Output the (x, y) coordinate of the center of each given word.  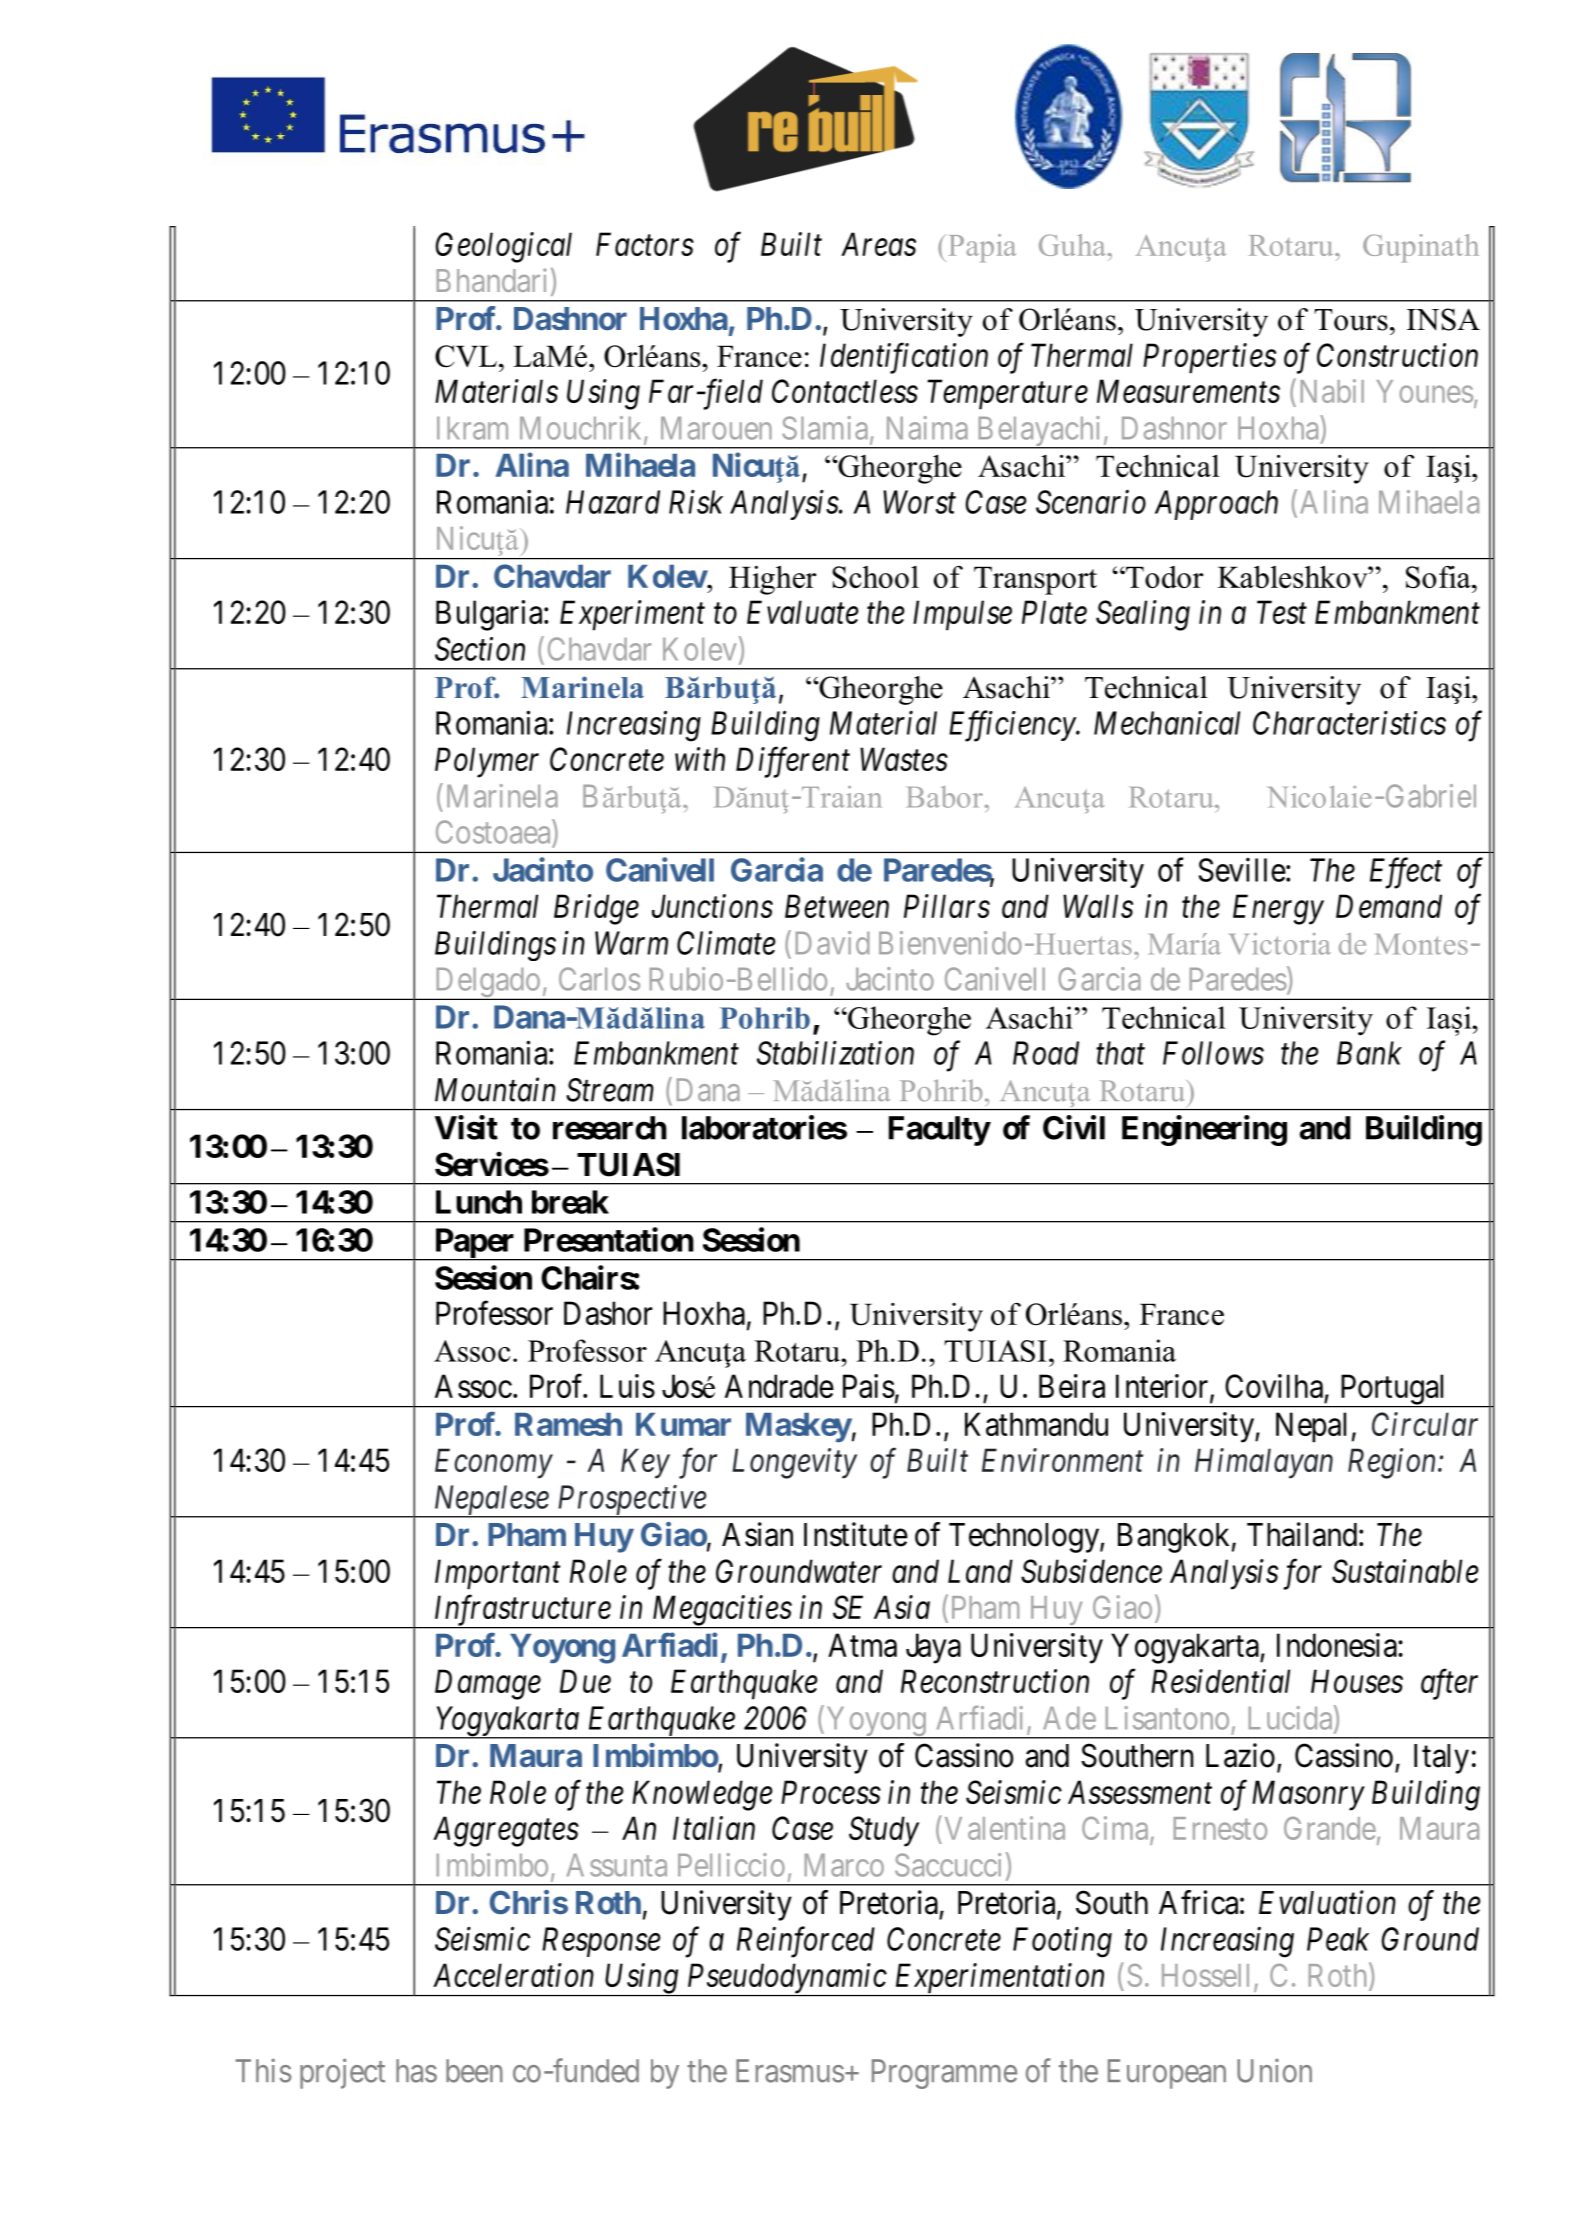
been (474, 2071)
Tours (1351, 320)
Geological (503, 247)
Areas (878, 244)
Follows (1213, 1053)
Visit (466, 1127)
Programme (944, 2074)
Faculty (939, 1131)
